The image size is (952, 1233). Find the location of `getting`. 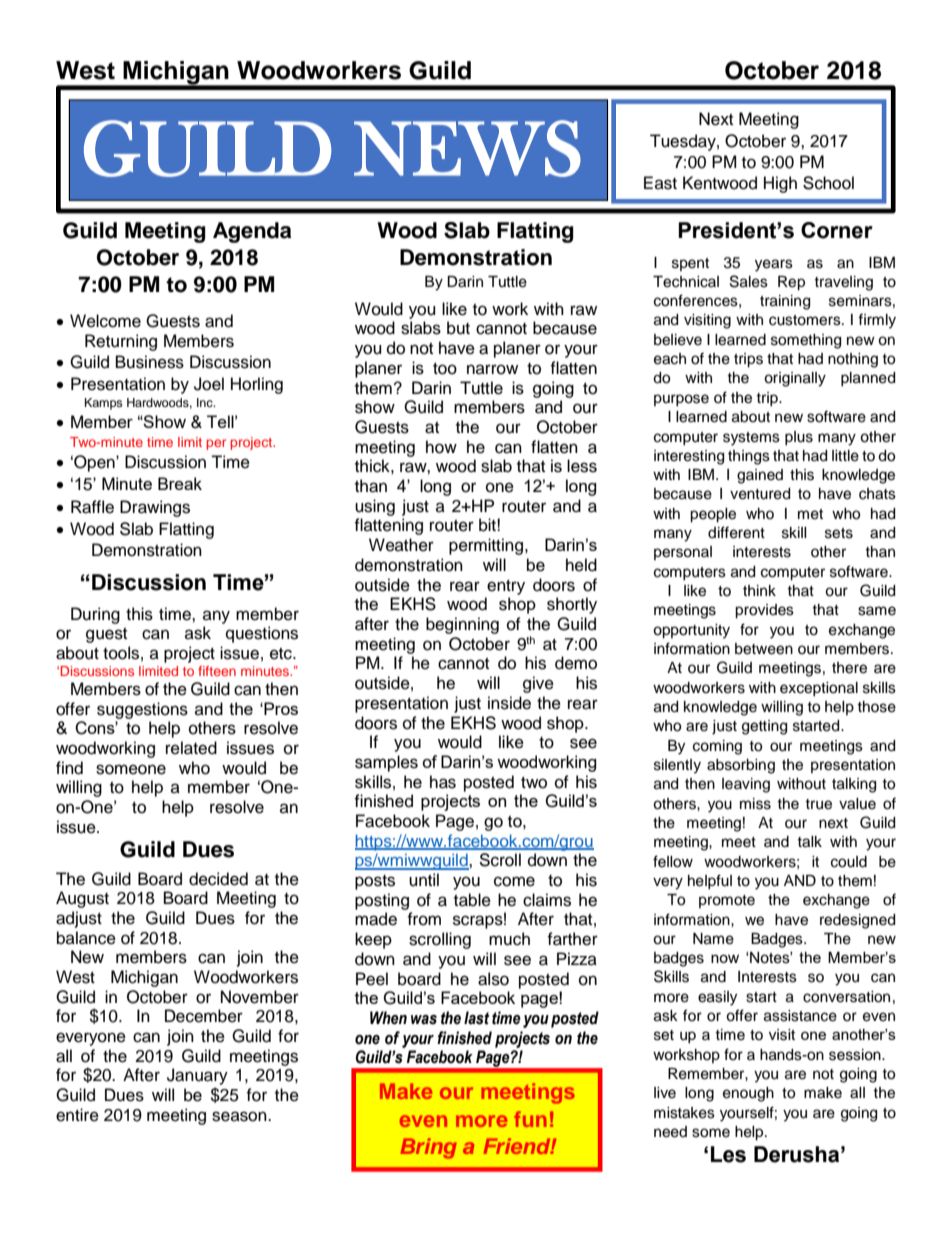

getting is located at coordinates (764, 727).
